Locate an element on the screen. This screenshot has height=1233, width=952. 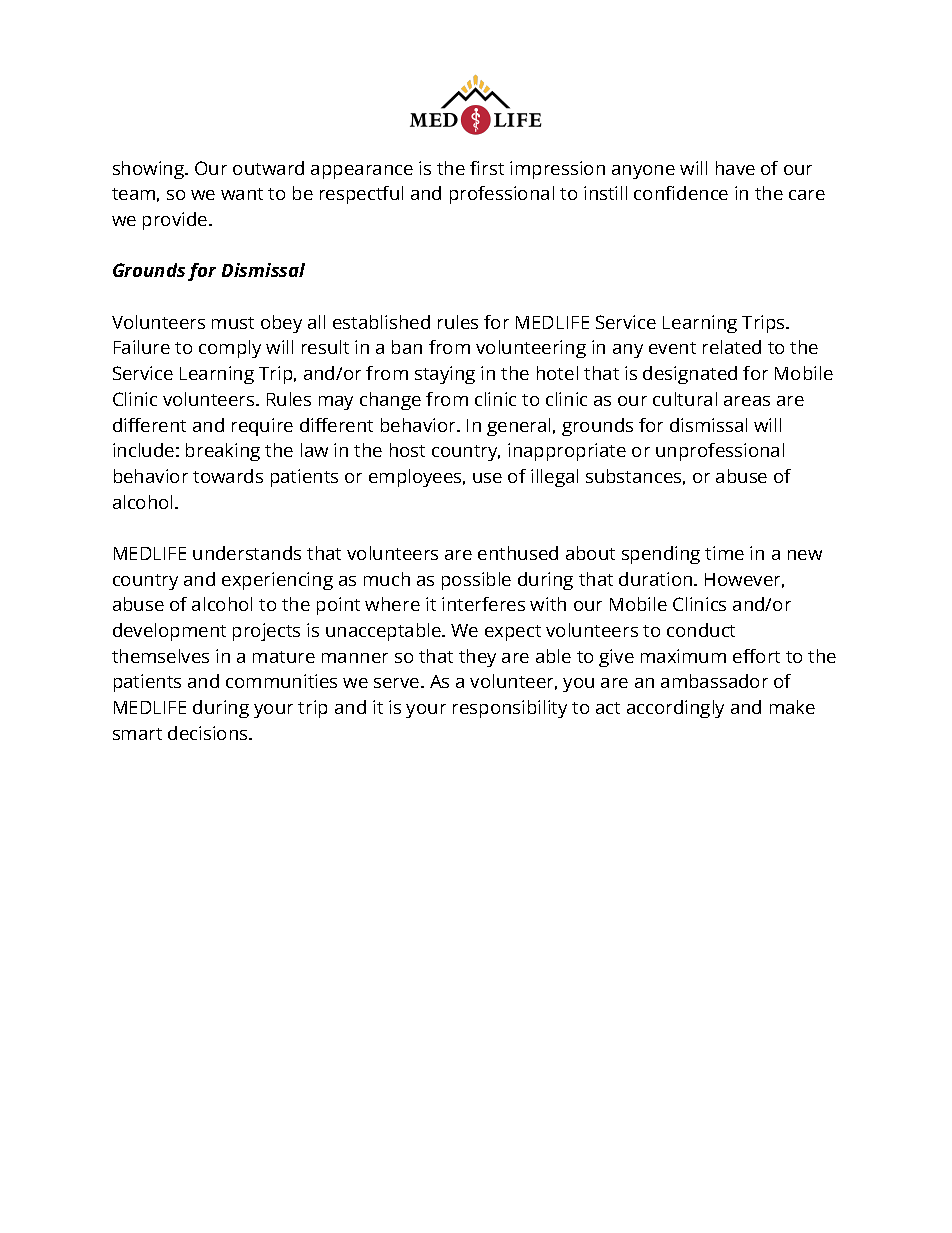
want is located at coordinates (242, 194).
